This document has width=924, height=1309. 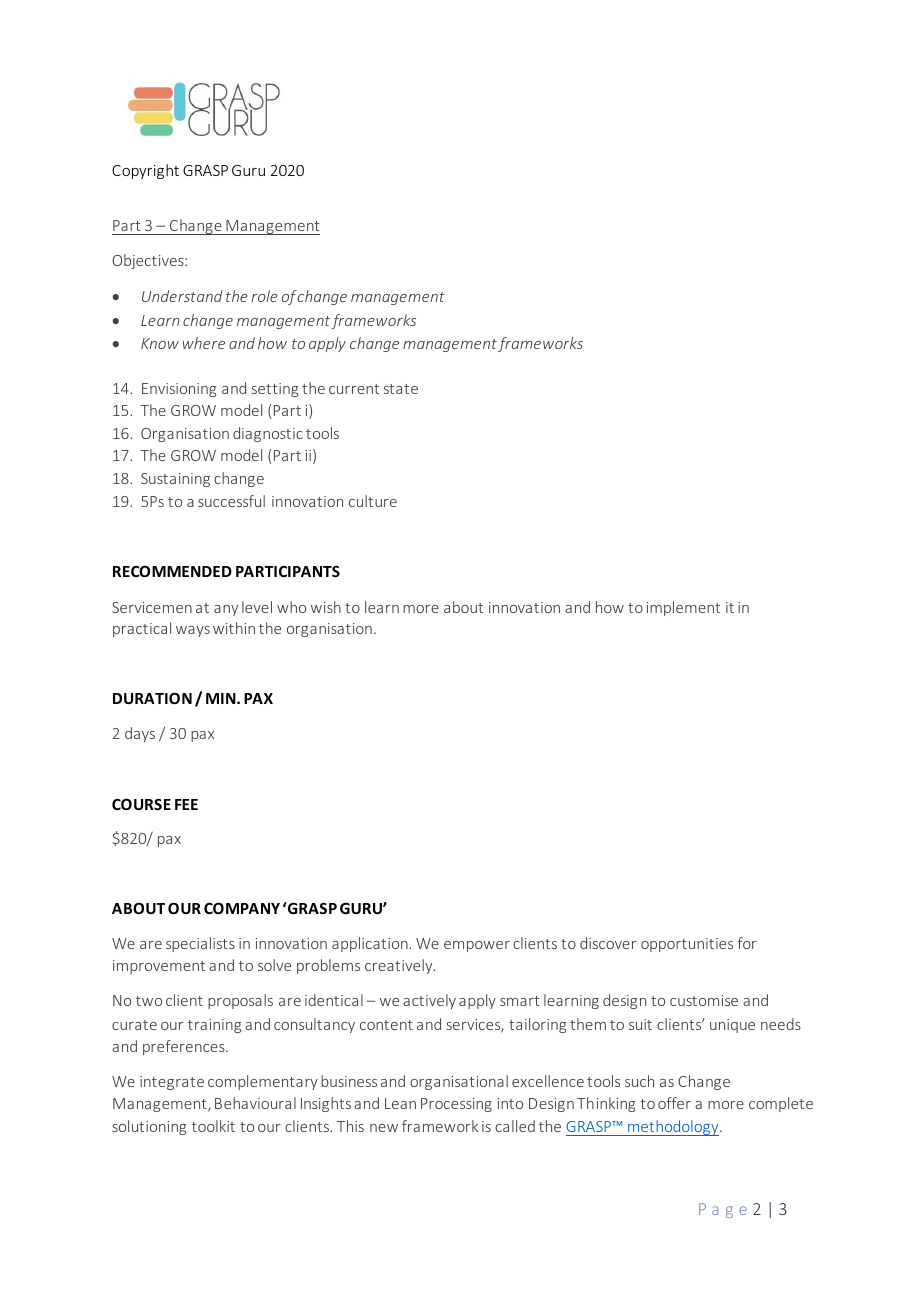 What do you see at coordinates (231, 501) in the document?
I see `successful` at bounding box center [231, 501].
